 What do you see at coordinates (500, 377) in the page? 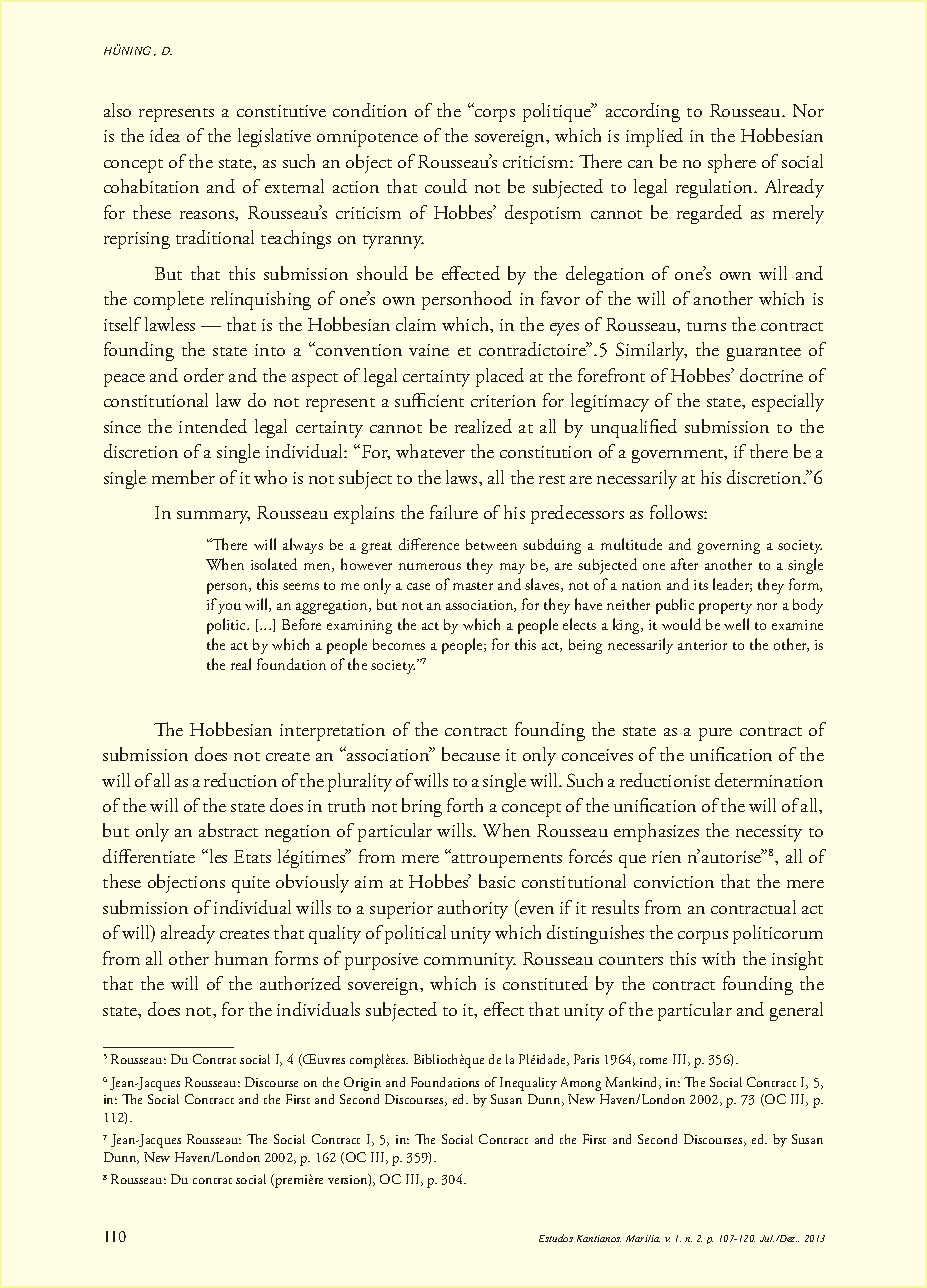
I see `placed` at bounding box center [500, 377].
